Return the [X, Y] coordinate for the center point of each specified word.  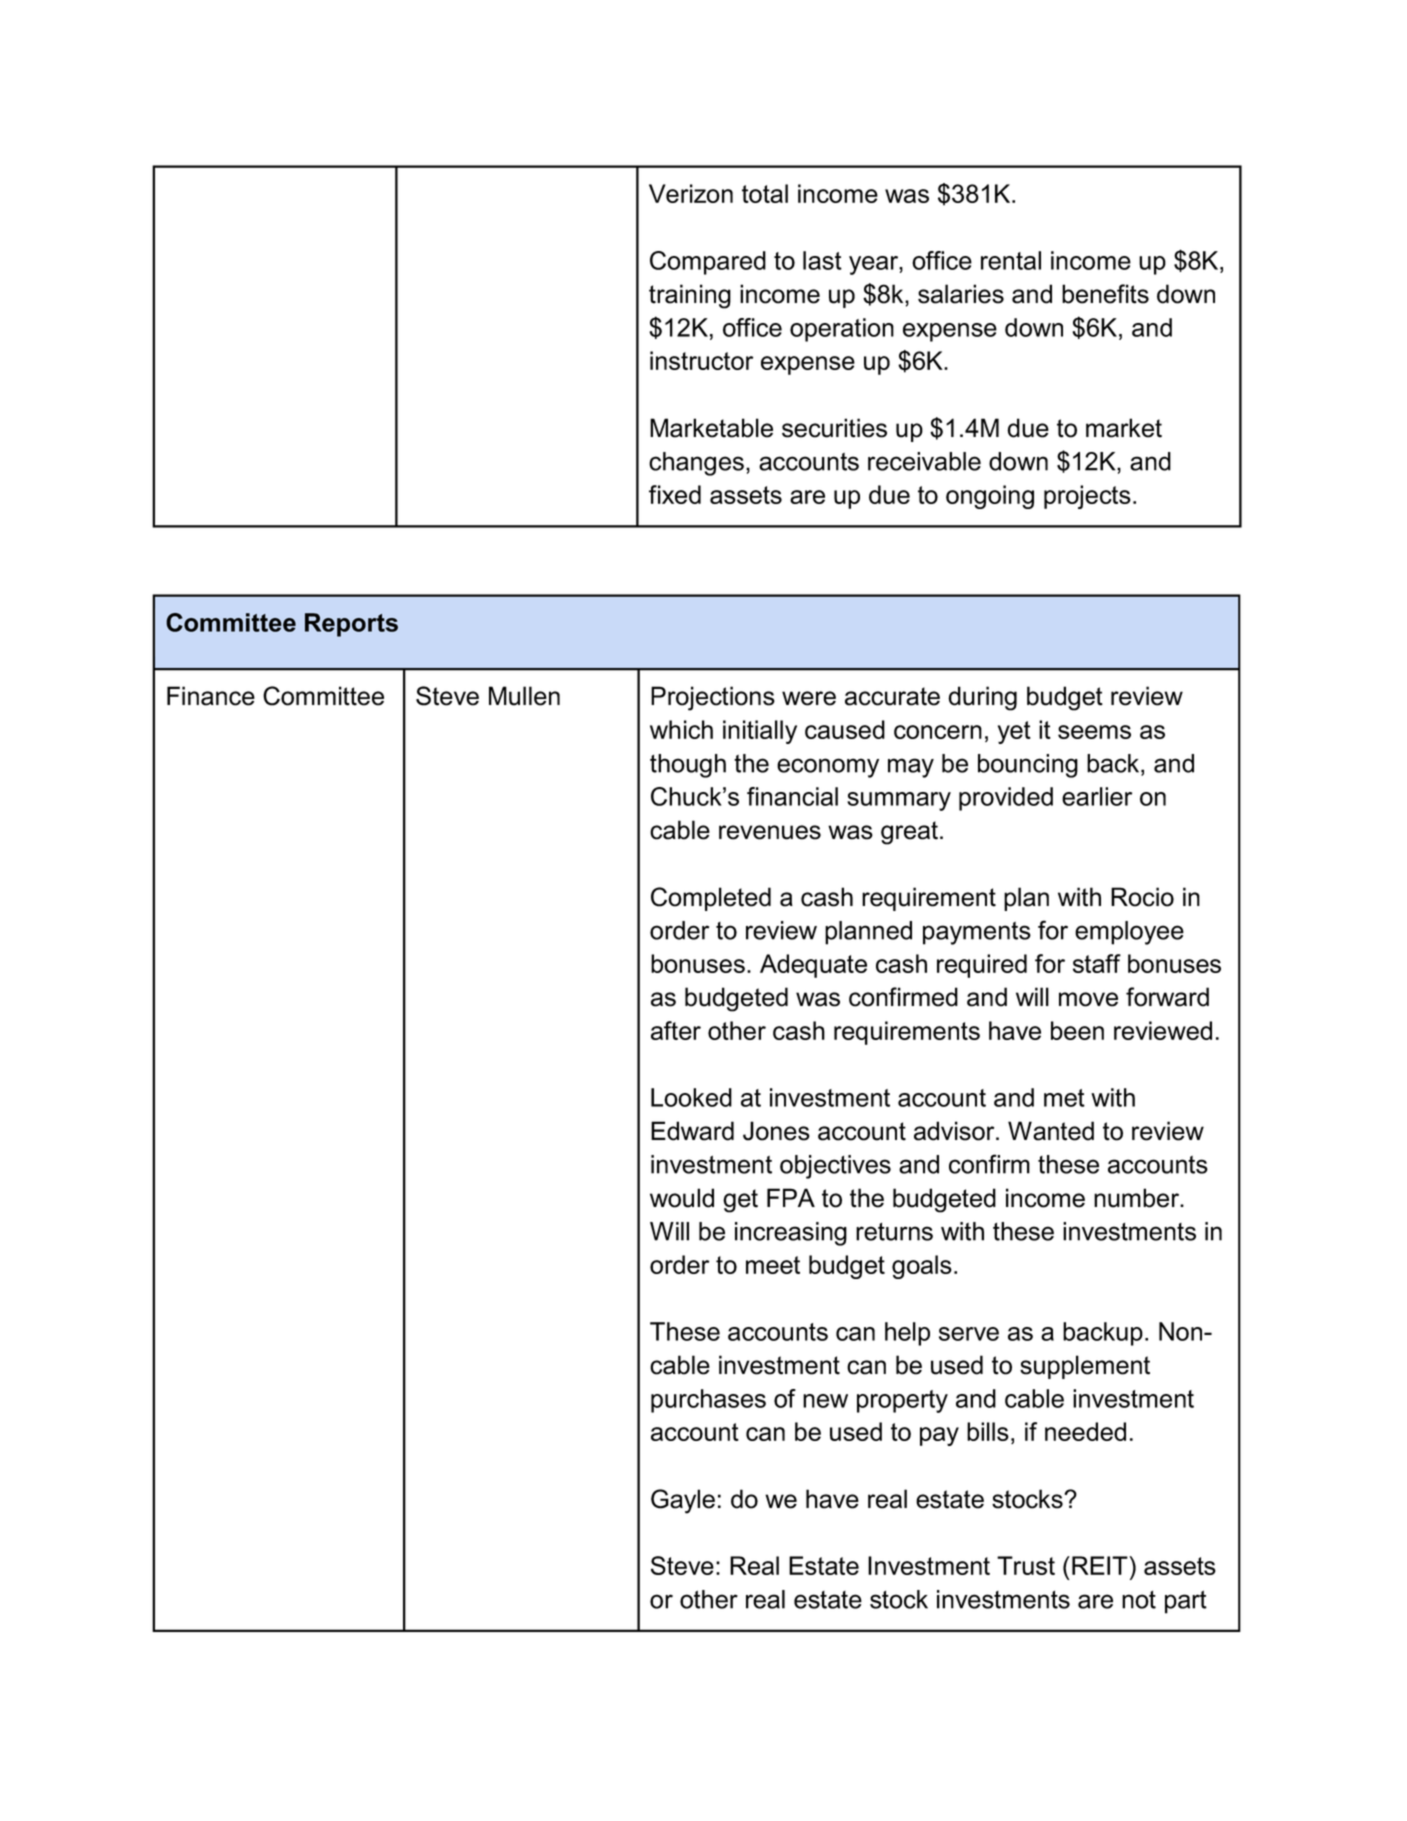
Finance [211, 696]
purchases [708, 1401]
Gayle [683, 1501]
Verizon [691, 193]
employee [1129, 933]
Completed [711, 899]
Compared [708, 263]
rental [1011, 260]
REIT [1101, 1565]
